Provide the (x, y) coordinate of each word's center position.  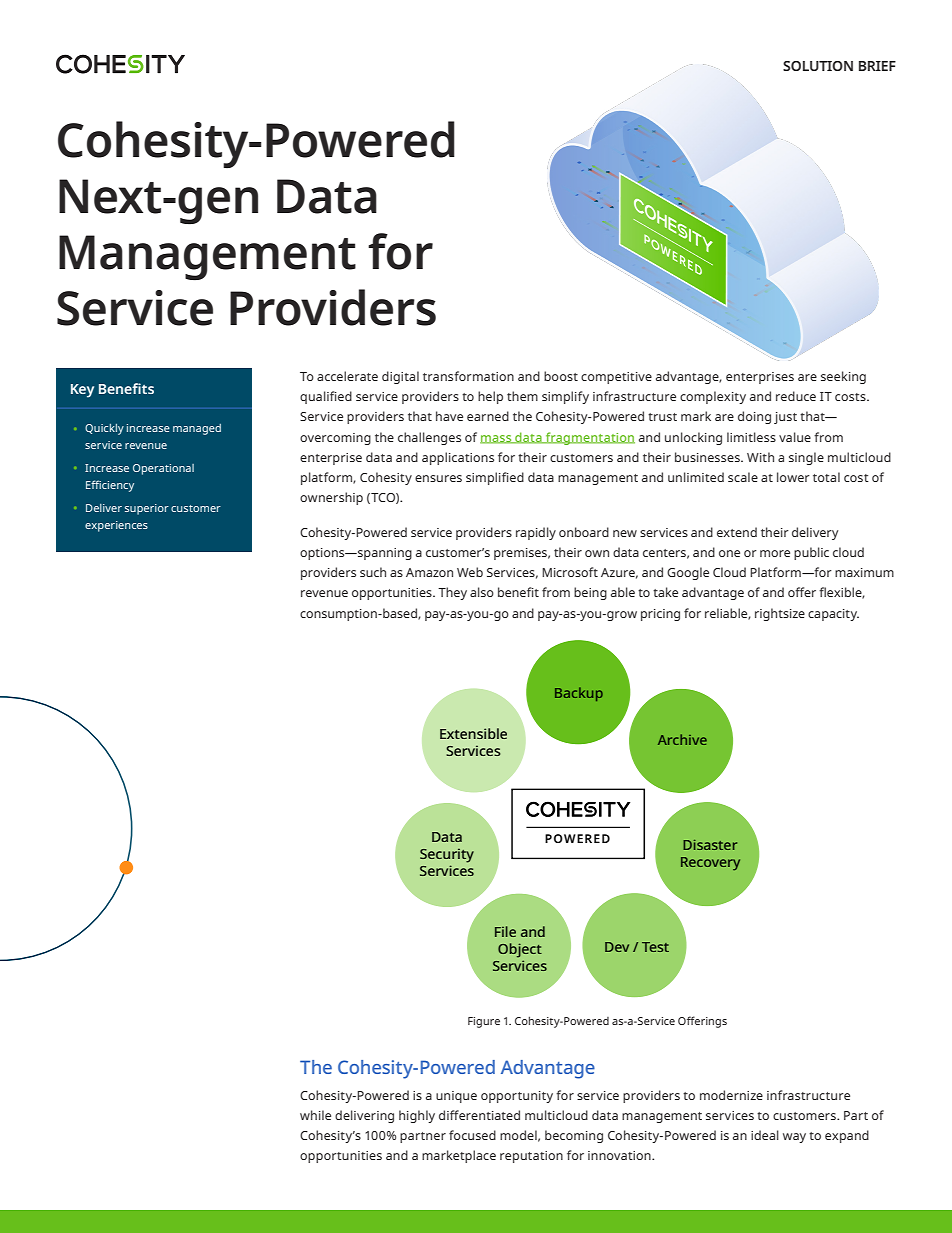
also (482, 592)
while (315, 1115)
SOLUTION (818, 66)
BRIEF (877, 66)
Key (82, 391)
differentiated (479, 1115)
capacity (833, 615)
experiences (116, 526)
